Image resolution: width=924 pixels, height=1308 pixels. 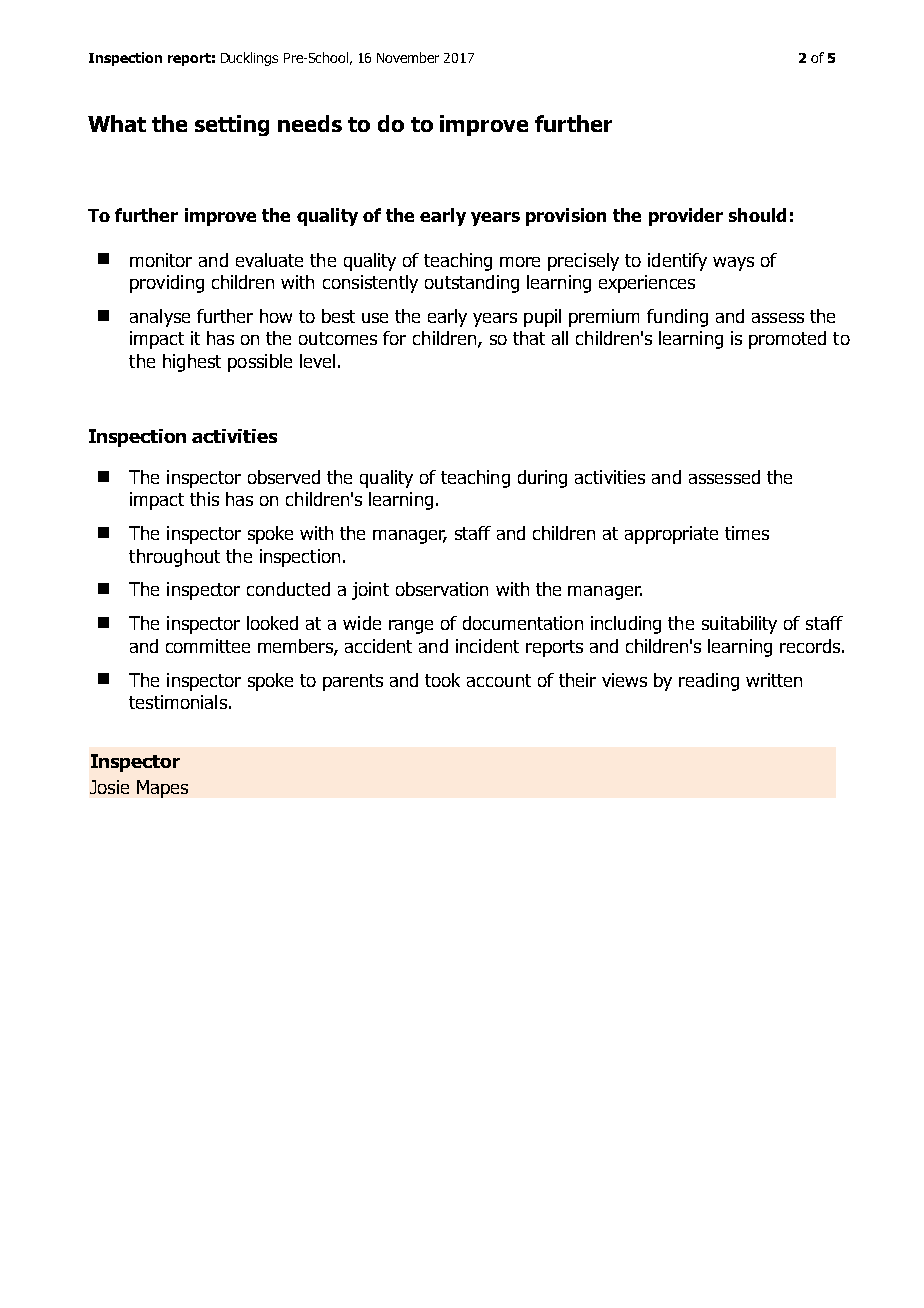 I want to click on Ducklings, so click(x=249, y=59).
